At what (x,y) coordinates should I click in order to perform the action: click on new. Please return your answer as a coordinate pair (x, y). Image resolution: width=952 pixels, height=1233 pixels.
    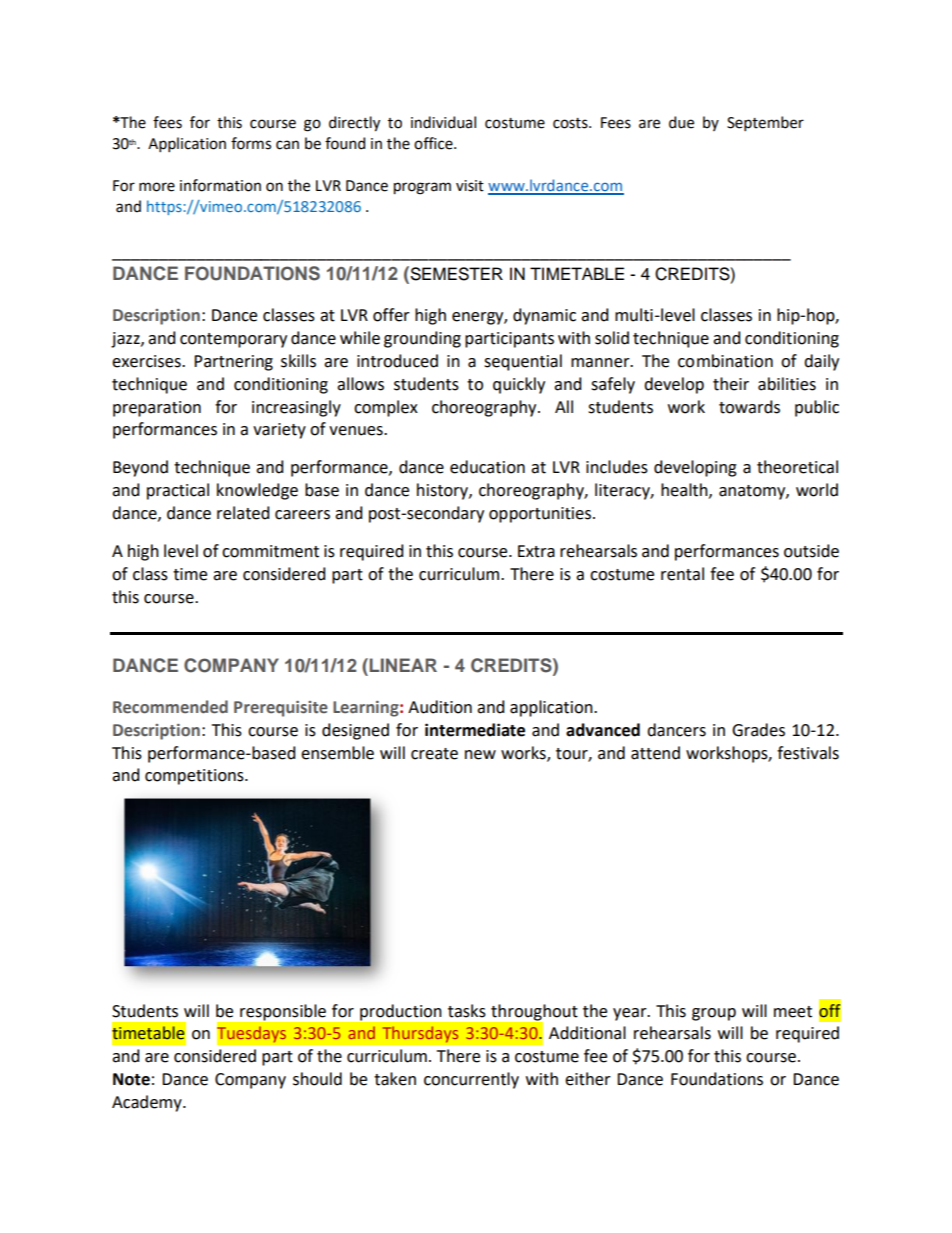
    Looking at the image, I should click on (480, 755).
